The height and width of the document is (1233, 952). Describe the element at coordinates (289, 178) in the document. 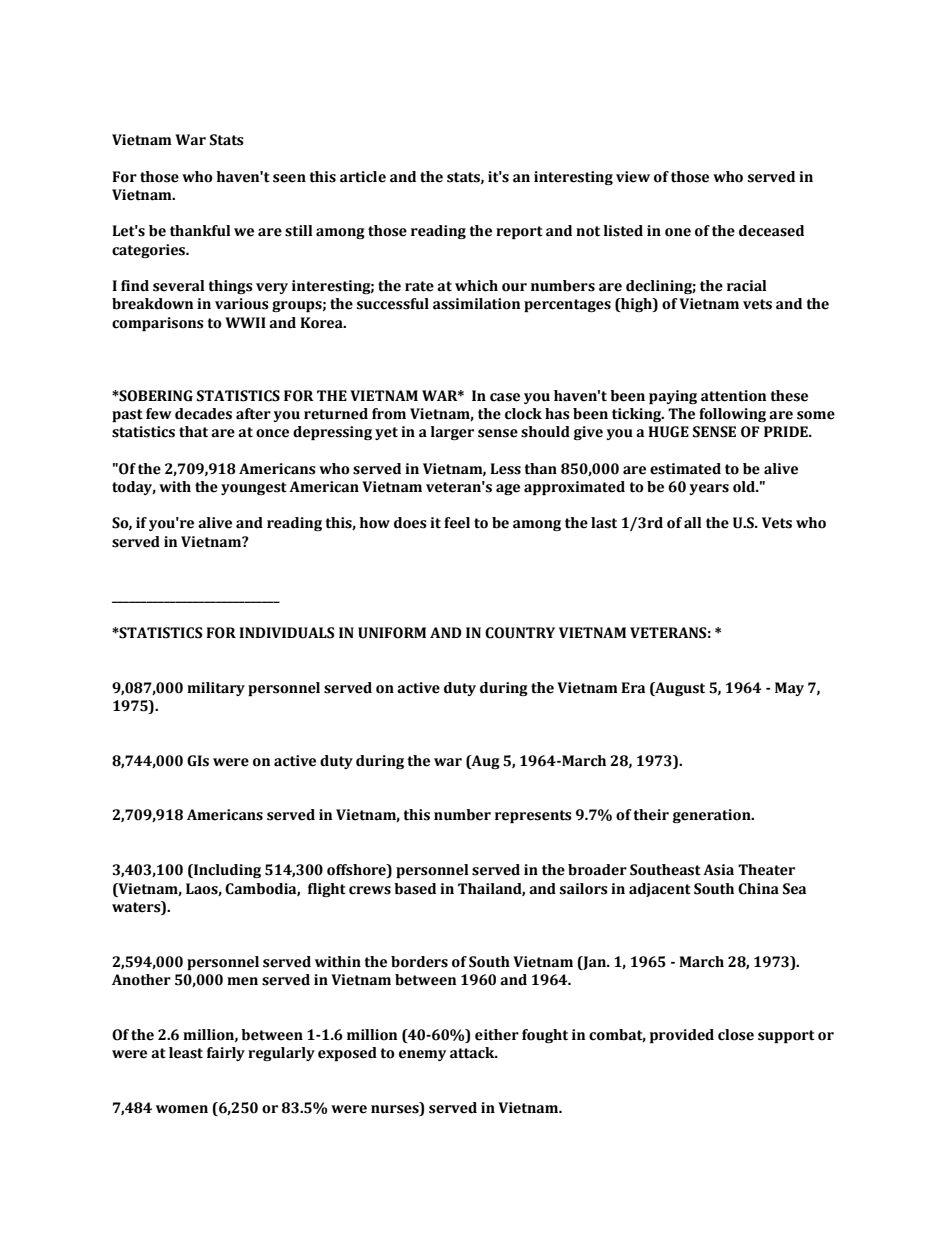

I see `seen` at that location.
